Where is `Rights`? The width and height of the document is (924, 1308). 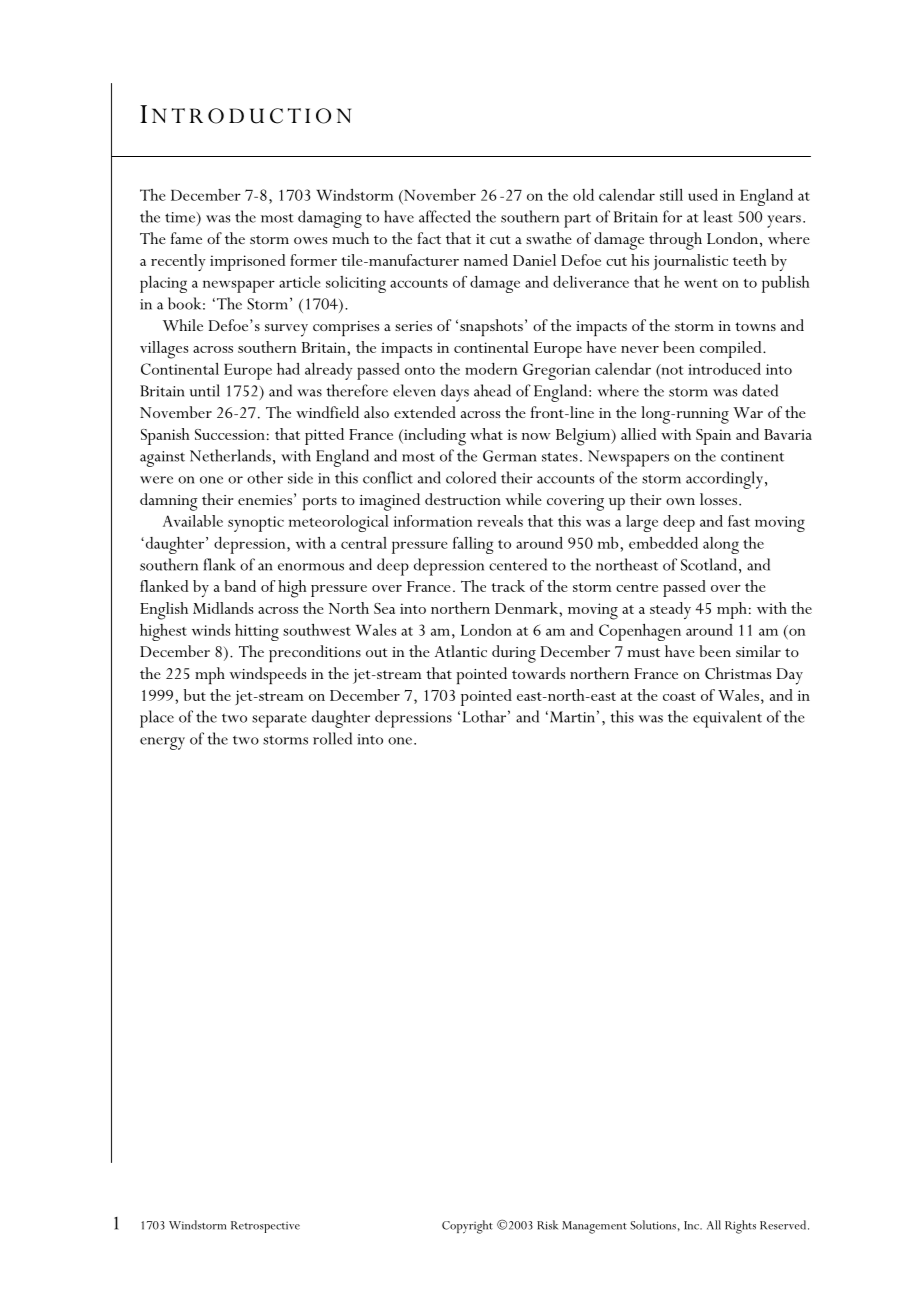 Rights is located at coordinates (740, 1227).
